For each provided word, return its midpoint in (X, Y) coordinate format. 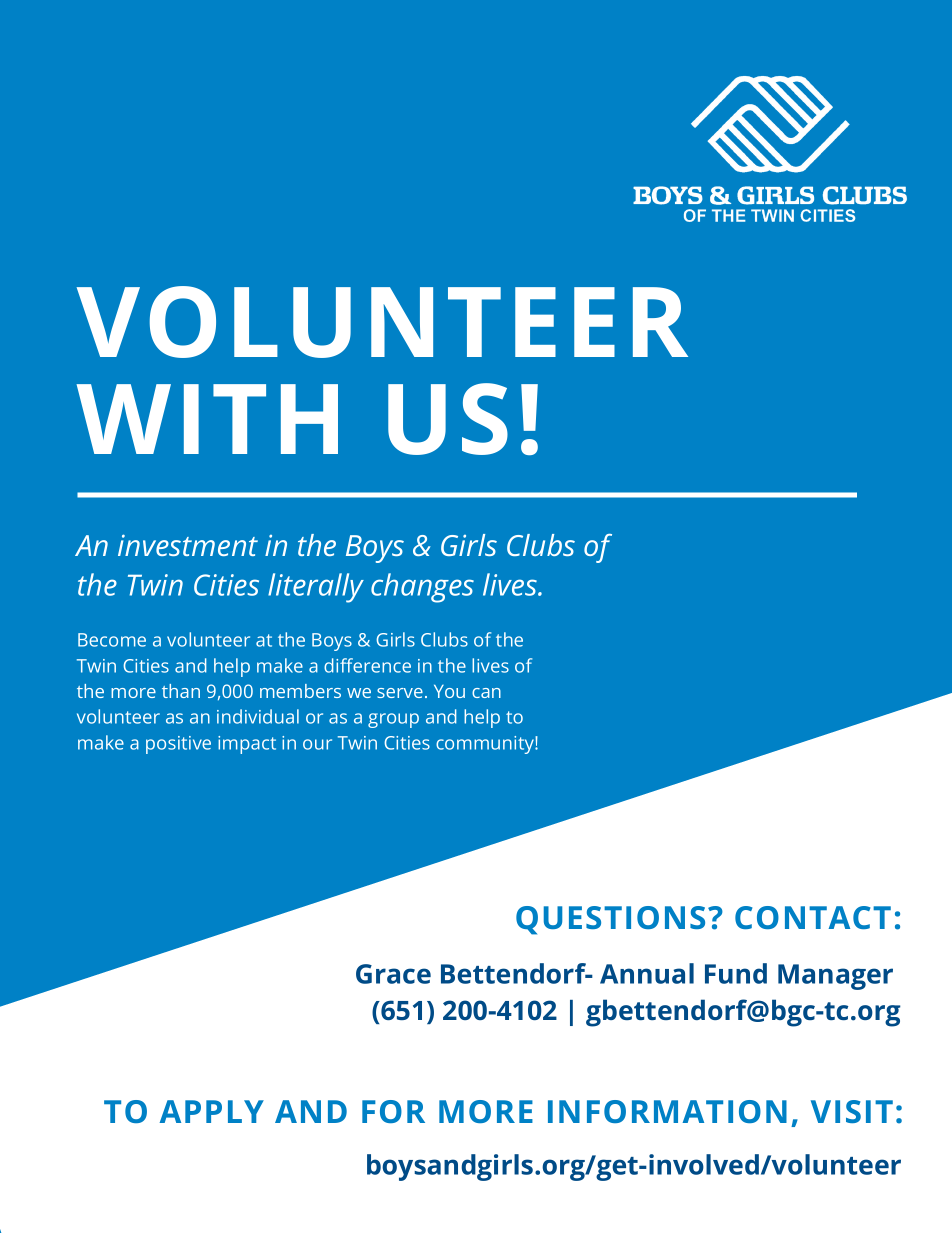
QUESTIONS (610, 920)
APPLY (212, 1111)
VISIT (852, 1111)
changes (422, 588)
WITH (207, 419)
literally (316, 588)
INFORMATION (667, 1111)
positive (178, 745)
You (449, 691)
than (181, 691)
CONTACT (813, 917)
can (486, 693)
